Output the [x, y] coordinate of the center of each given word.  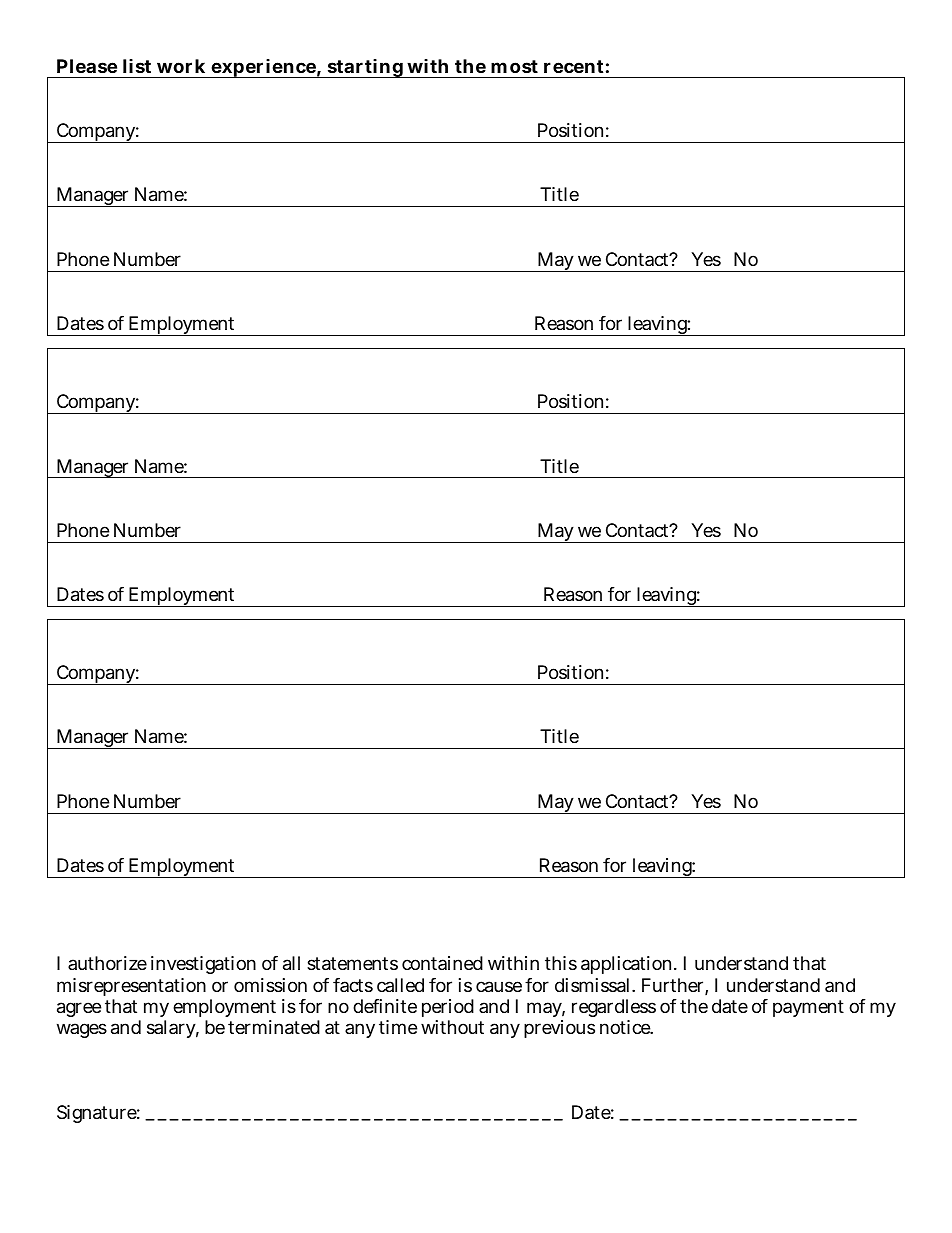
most [514, 66]
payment [808, 1008]
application [628, 965]
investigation [203, 965]
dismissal [594, 985]
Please [87, 66]
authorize [107, 963]
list [137, 66]
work [181, 66]
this [561, 963]
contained [442, 963]
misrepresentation [131, 987]
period [448, 1010]
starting [365, 68]
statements [352, 964]
